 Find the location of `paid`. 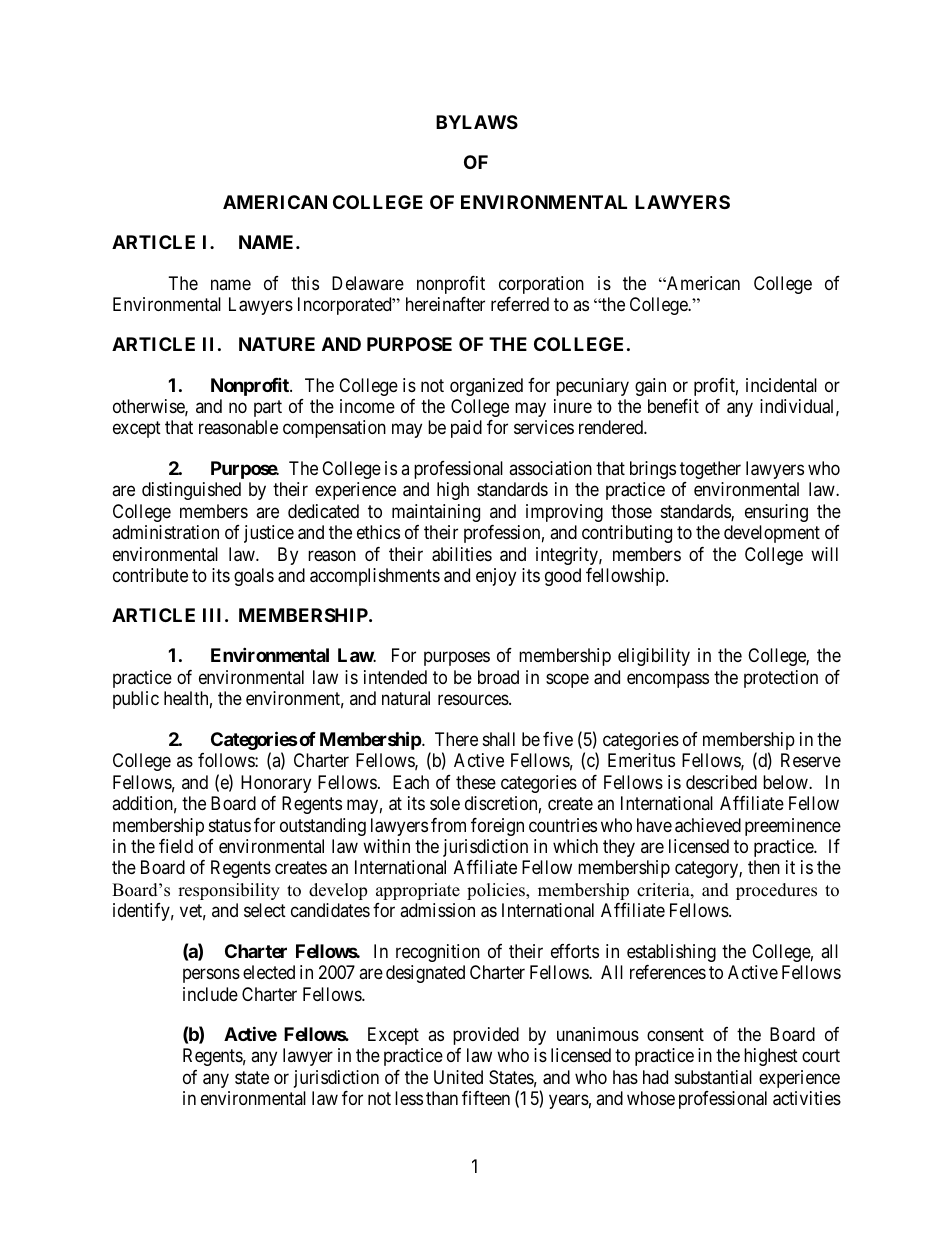

paid is located at coordinates (466, 429).
